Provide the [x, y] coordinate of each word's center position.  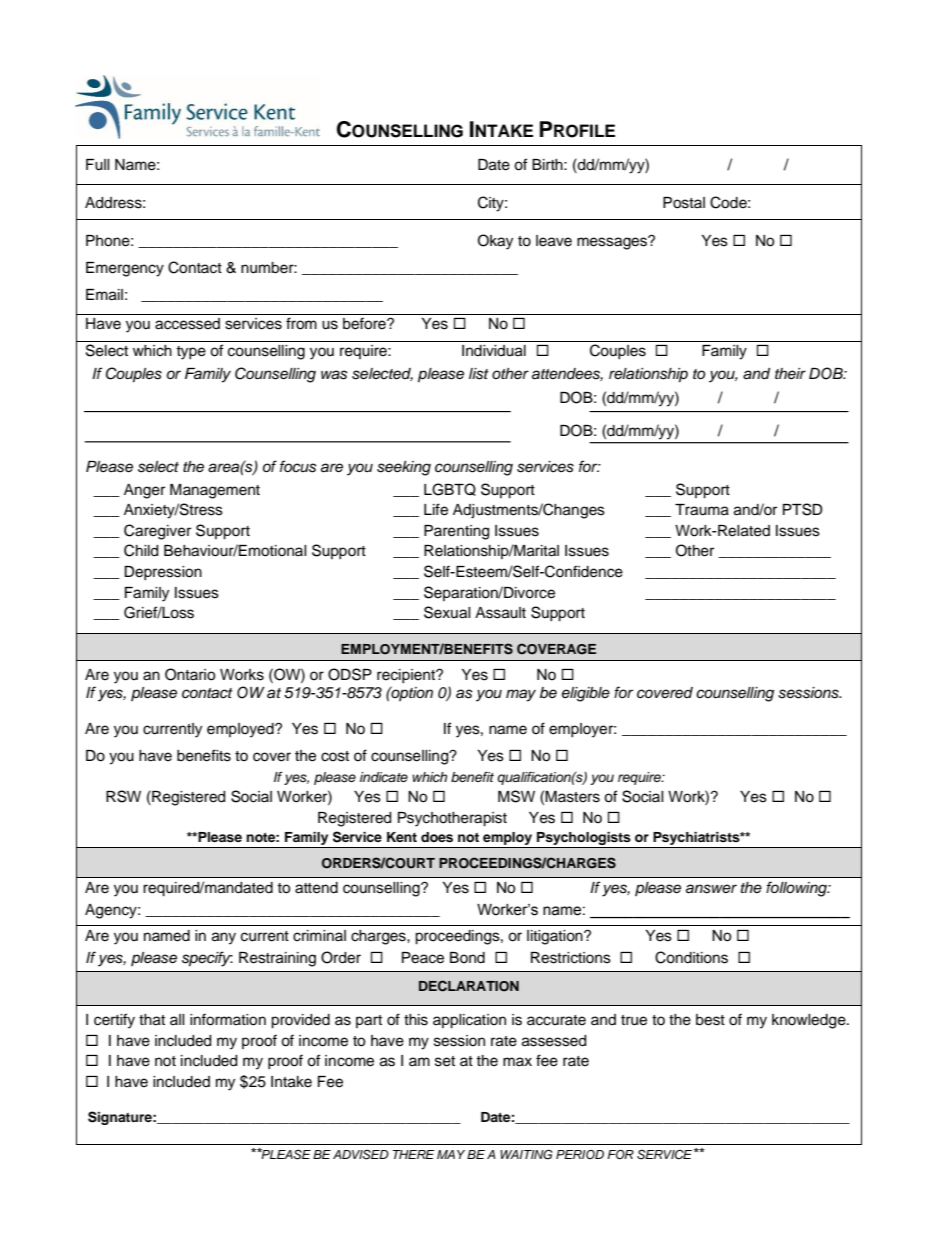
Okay [495, 242]
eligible [586, 694]
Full [98, 165]
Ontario [190, 674]
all [177, 1019]
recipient [407, 676]
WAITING [526, 1155]
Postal [684, 203]
